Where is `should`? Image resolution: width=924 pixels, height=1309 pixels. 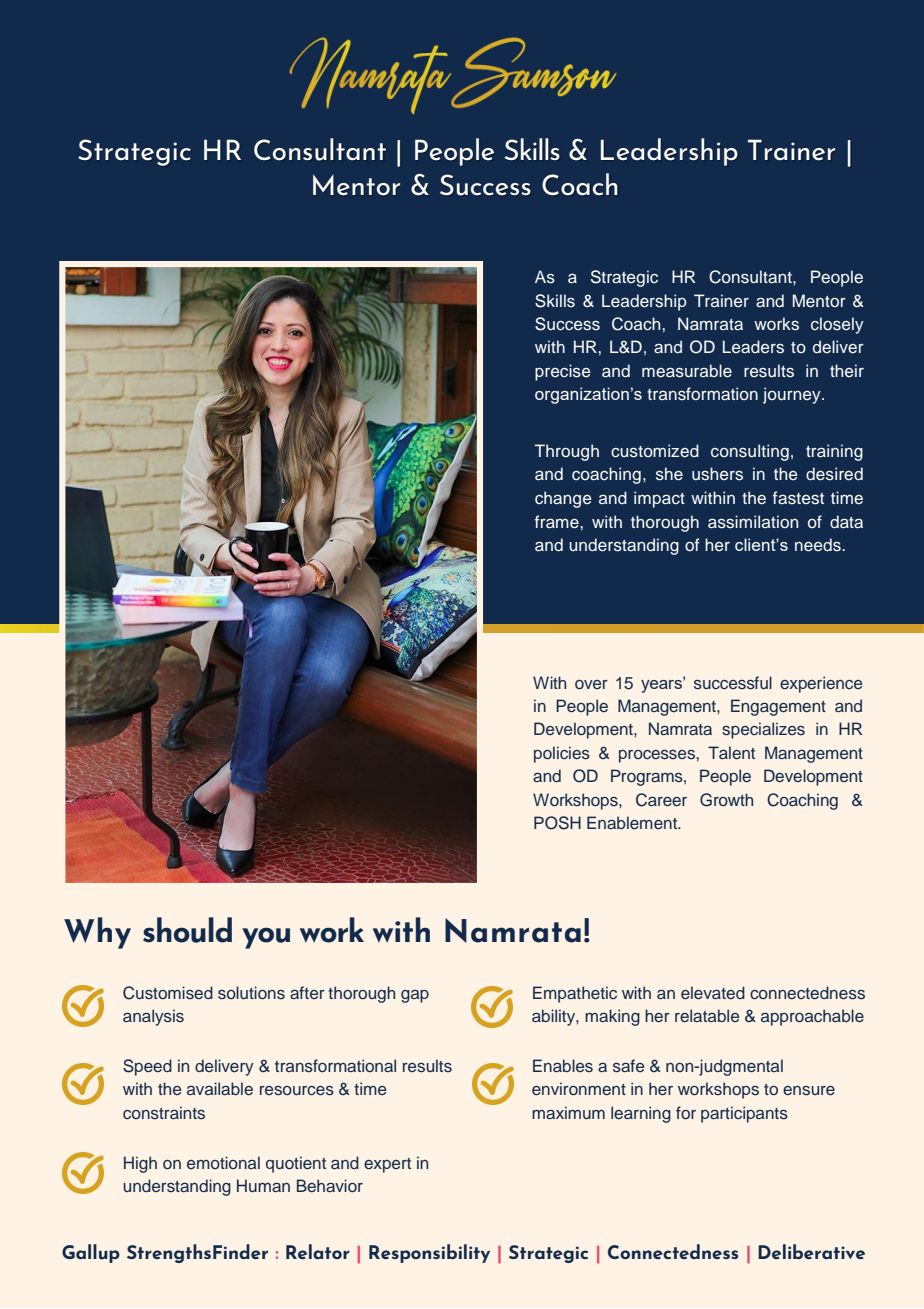 should is located at coordinates (187, 930).
